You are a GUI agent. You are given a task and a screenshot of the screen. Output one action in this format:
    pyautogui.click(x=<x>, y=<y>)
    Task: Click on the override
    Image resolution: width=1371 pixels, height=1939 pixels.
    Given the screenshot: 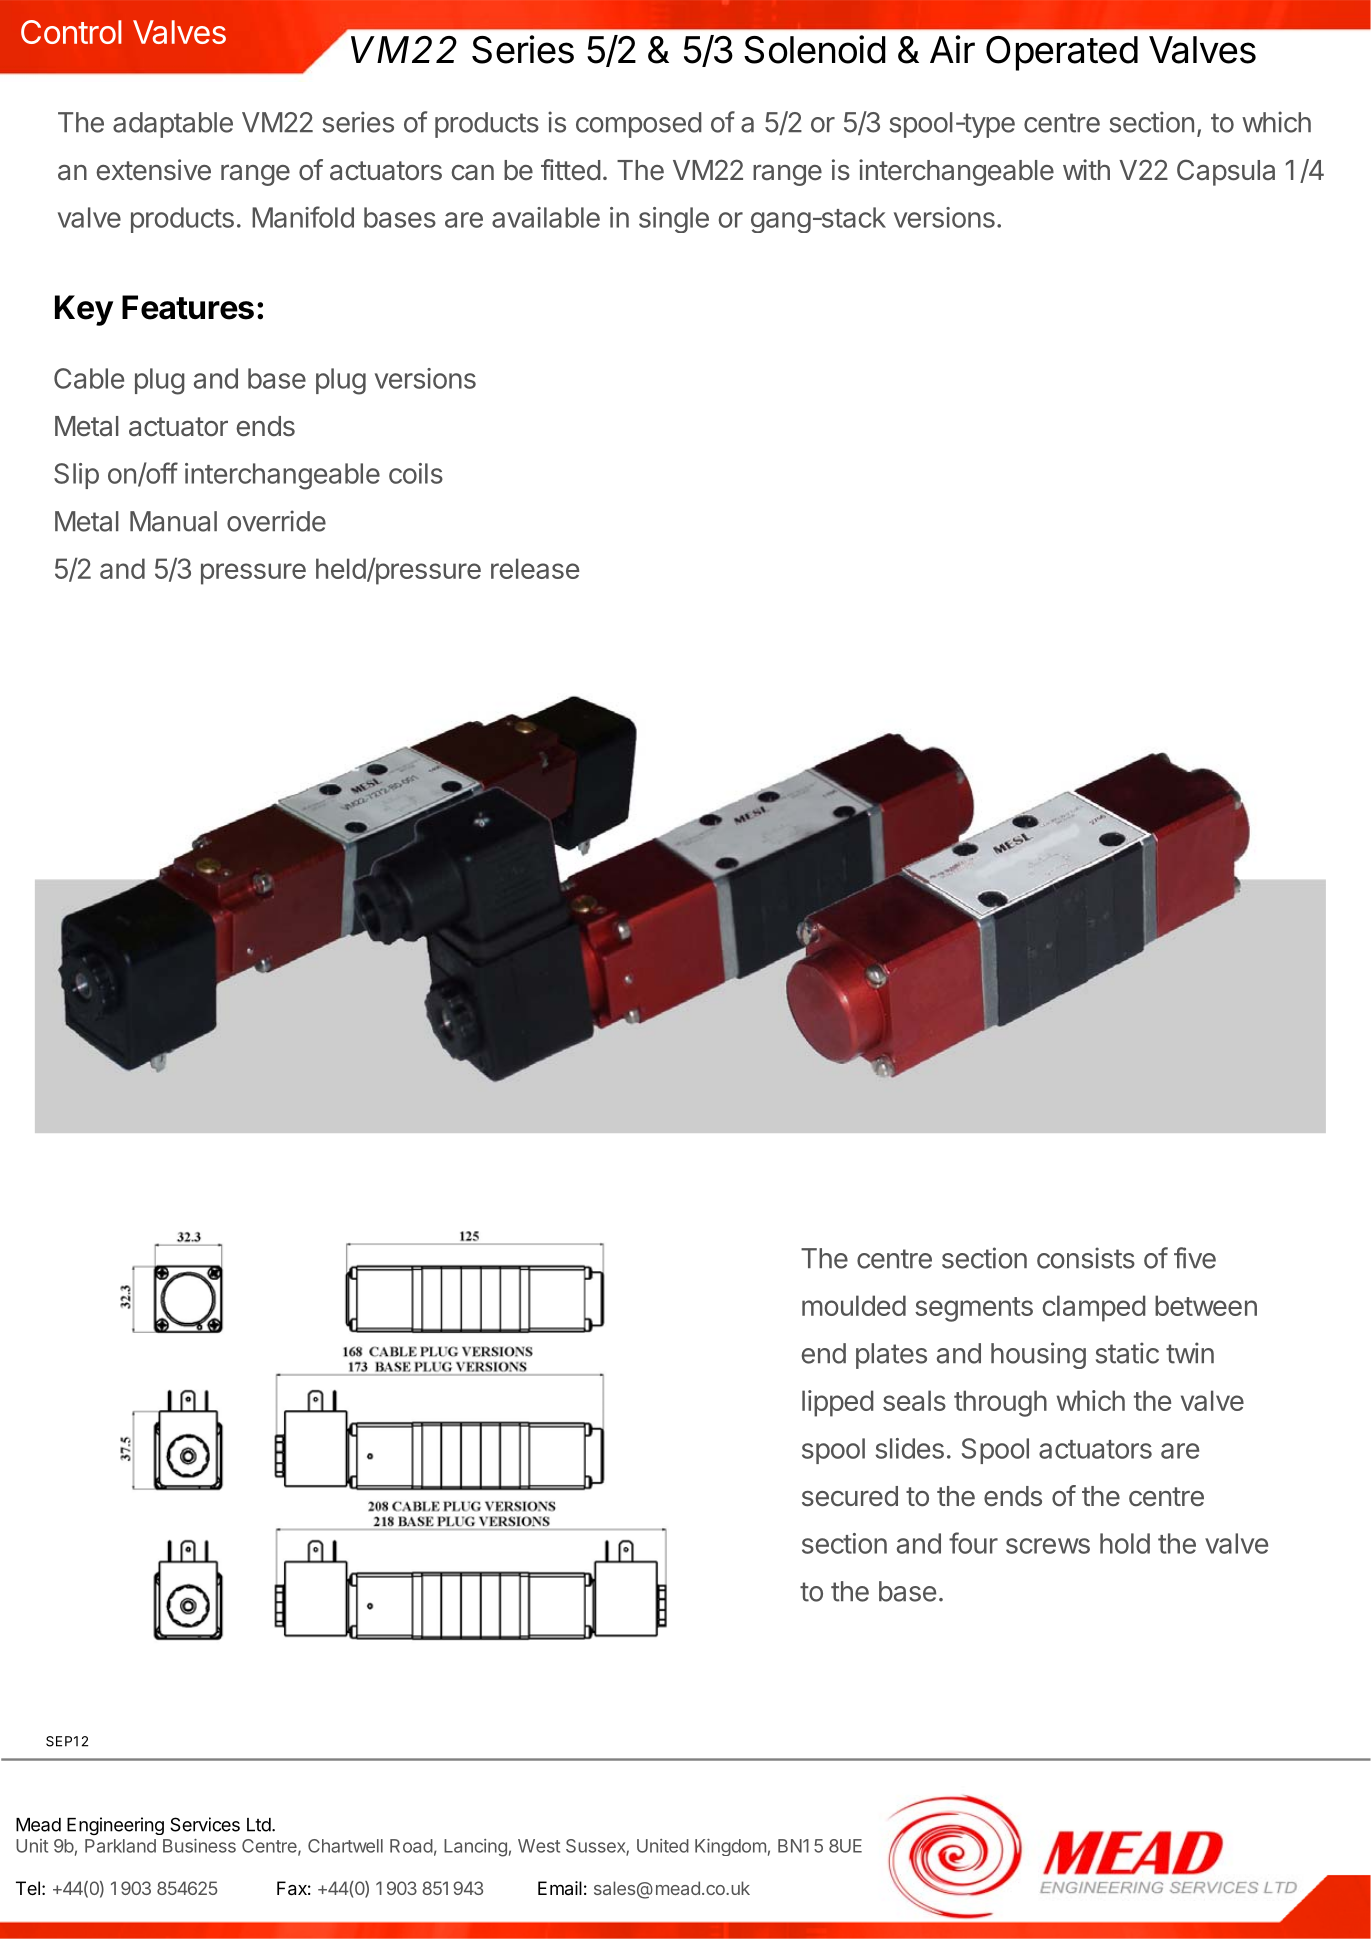 What is the action you would take?
    pyautogui.click(x=276, y=521)
